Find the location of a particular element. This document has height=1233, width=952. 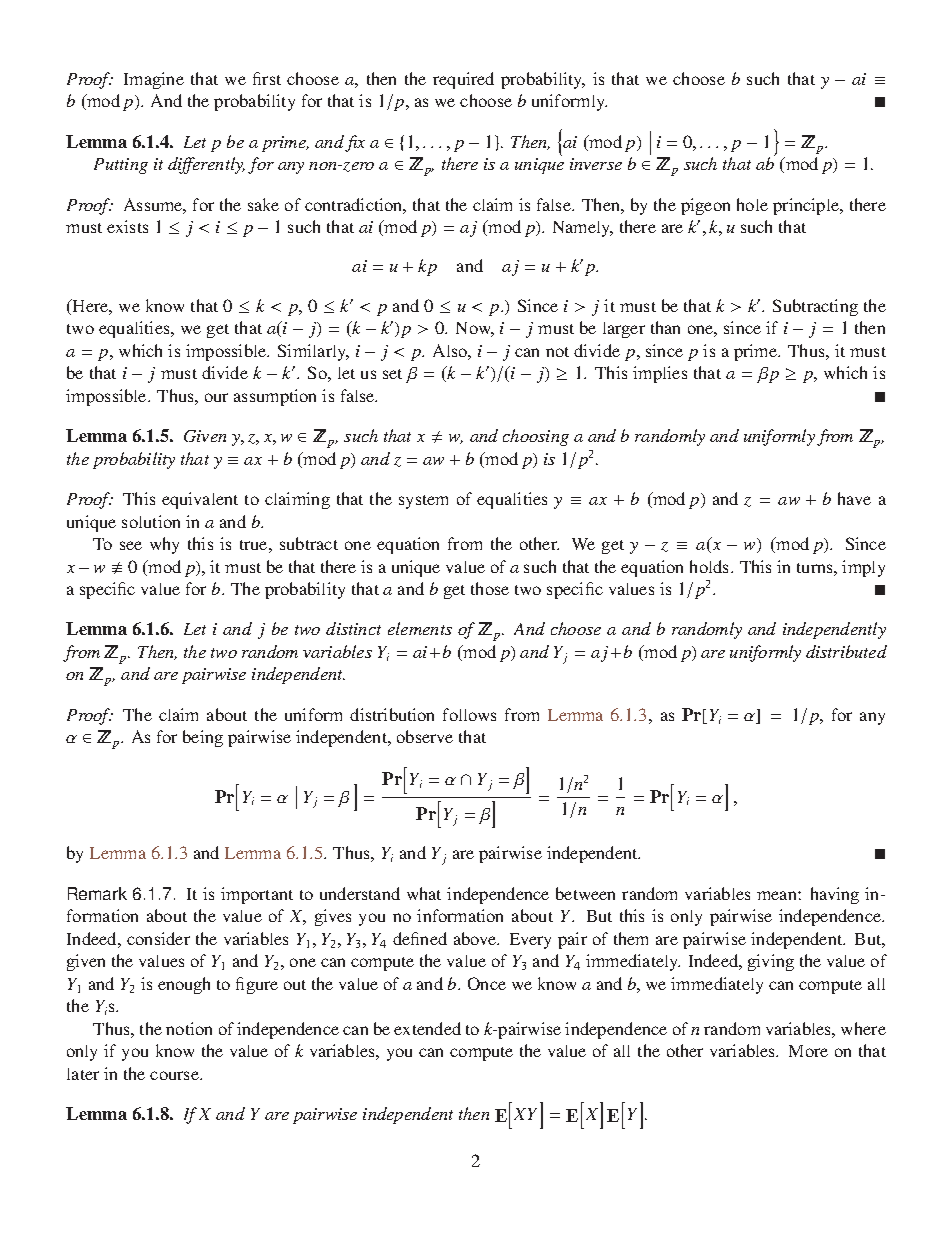

implies is located at coordinates (660, 374).
